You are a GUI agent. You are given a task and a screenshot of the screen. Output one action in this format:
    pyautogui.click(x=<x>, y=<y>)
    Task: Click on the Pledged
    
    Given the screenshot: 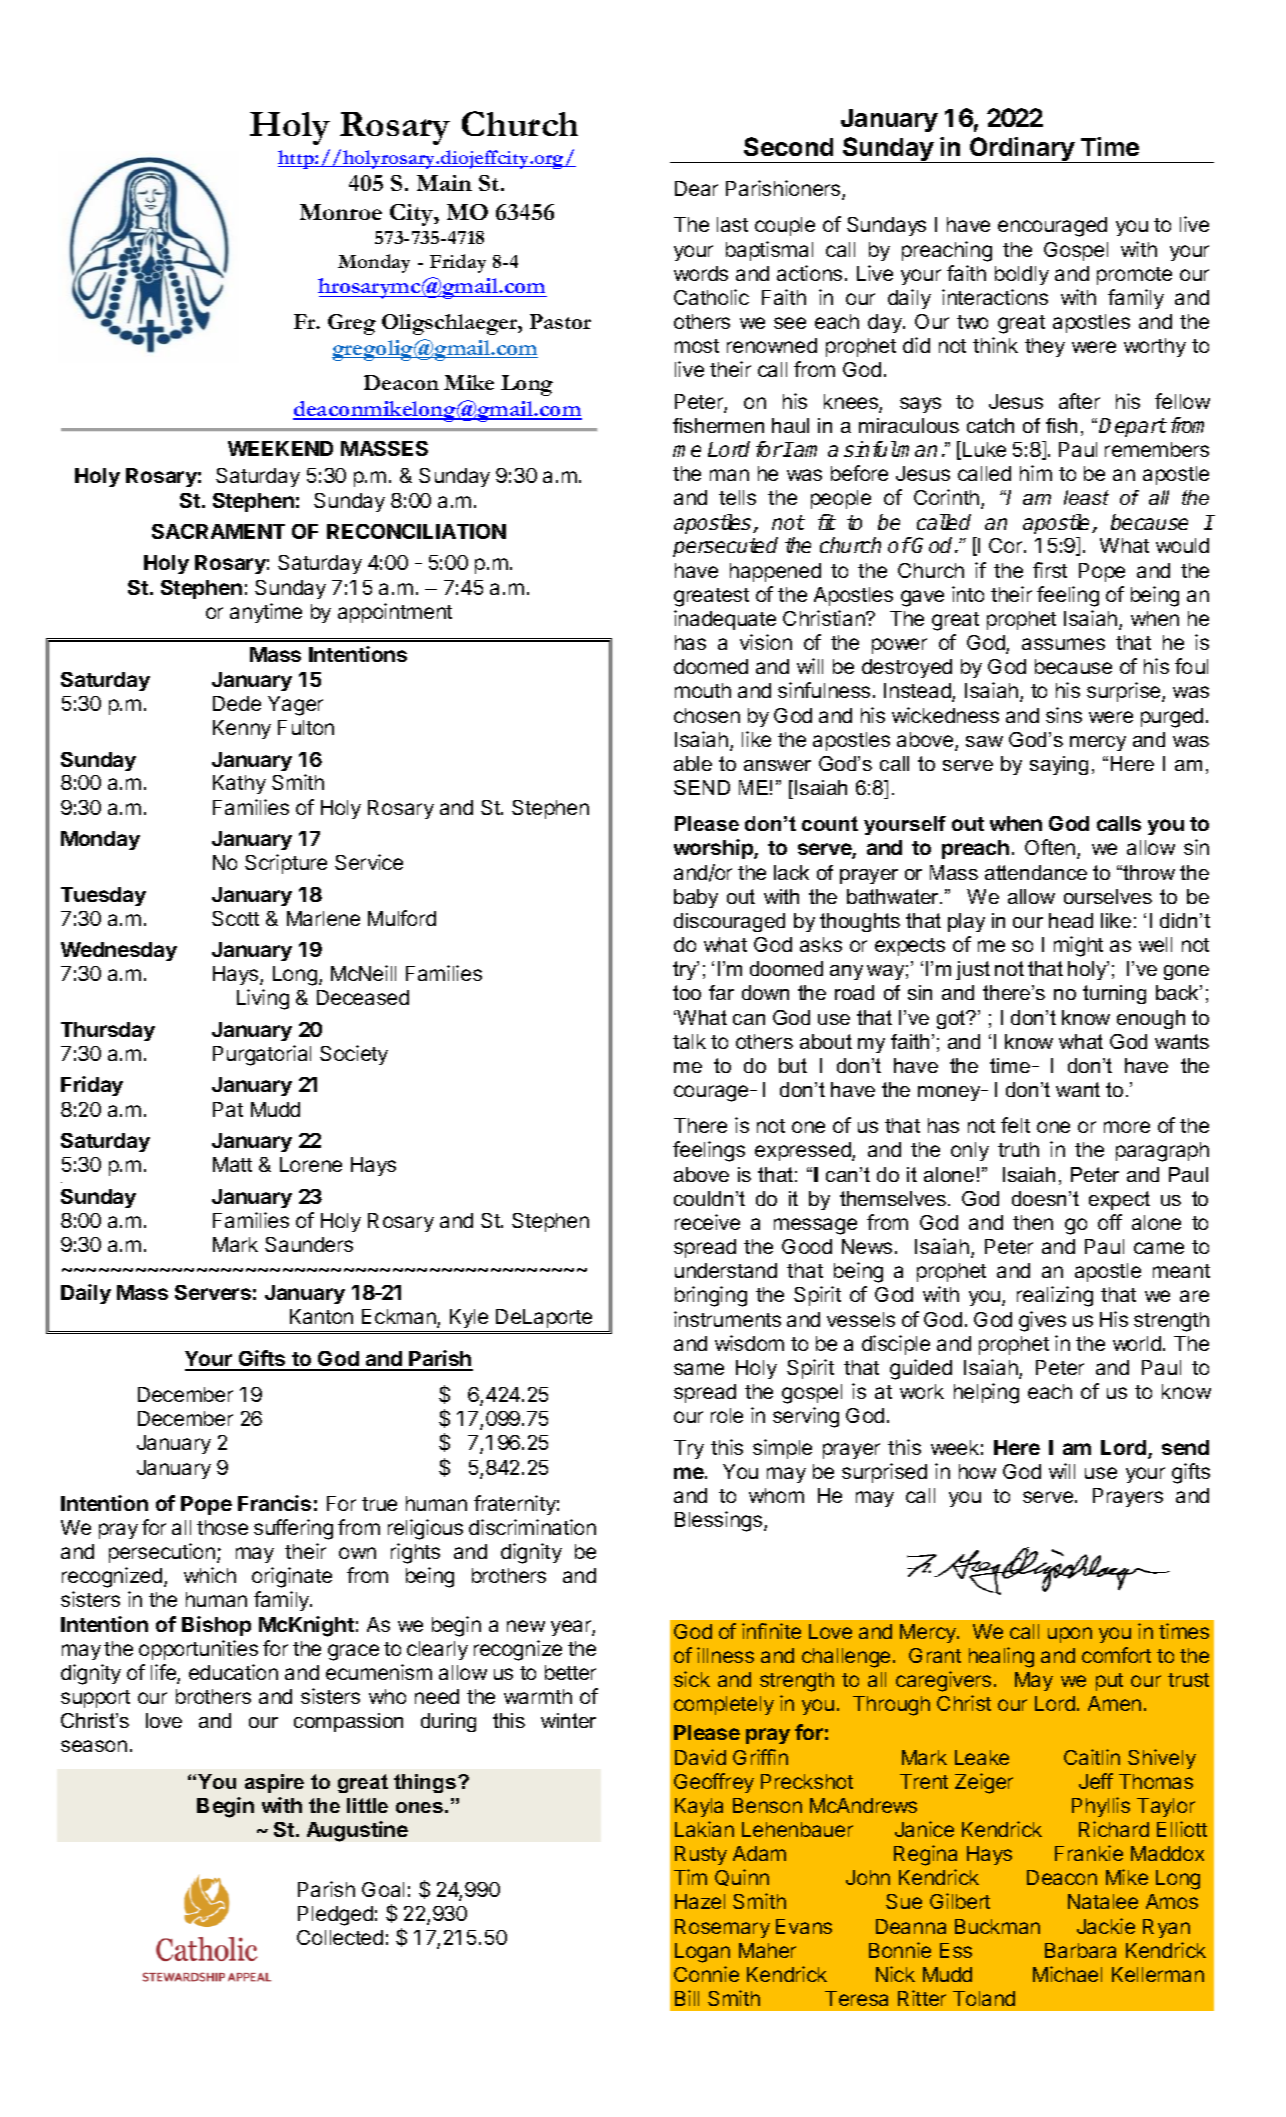 What is the action you would take?
    pyautogui.click(x=335, y=1916)
